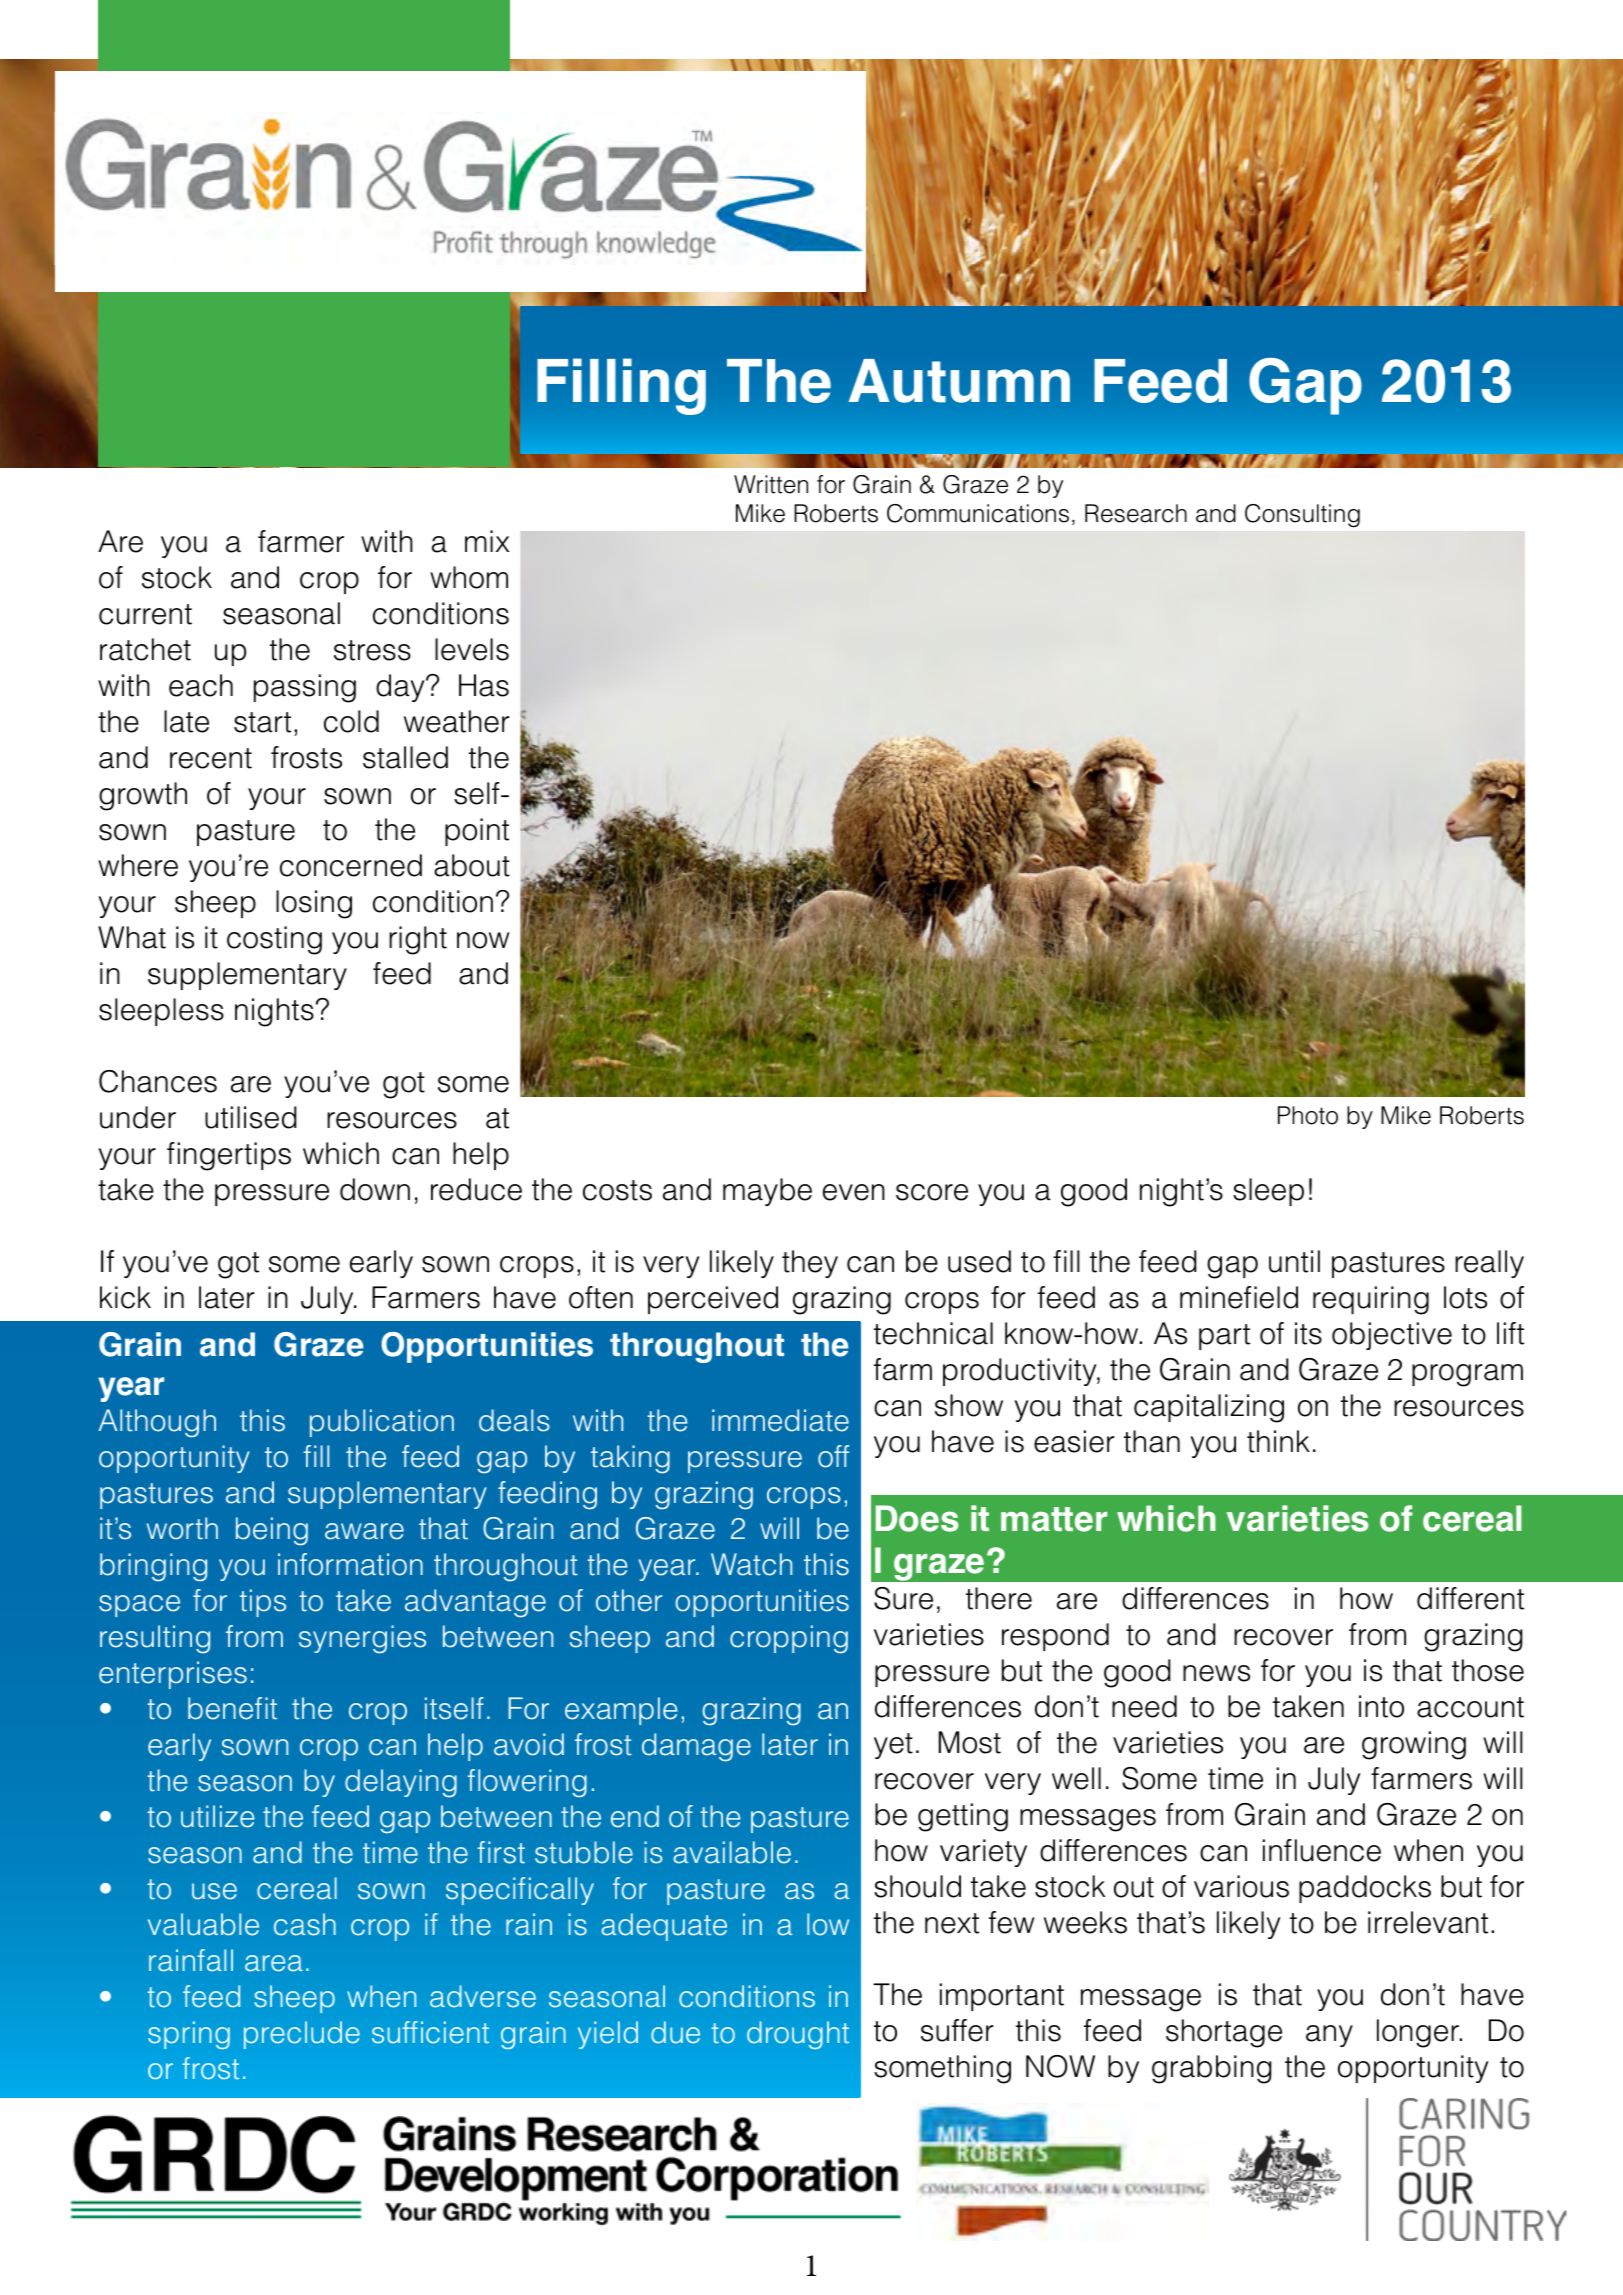  I want to click on preclude, so click(302, 2035).
